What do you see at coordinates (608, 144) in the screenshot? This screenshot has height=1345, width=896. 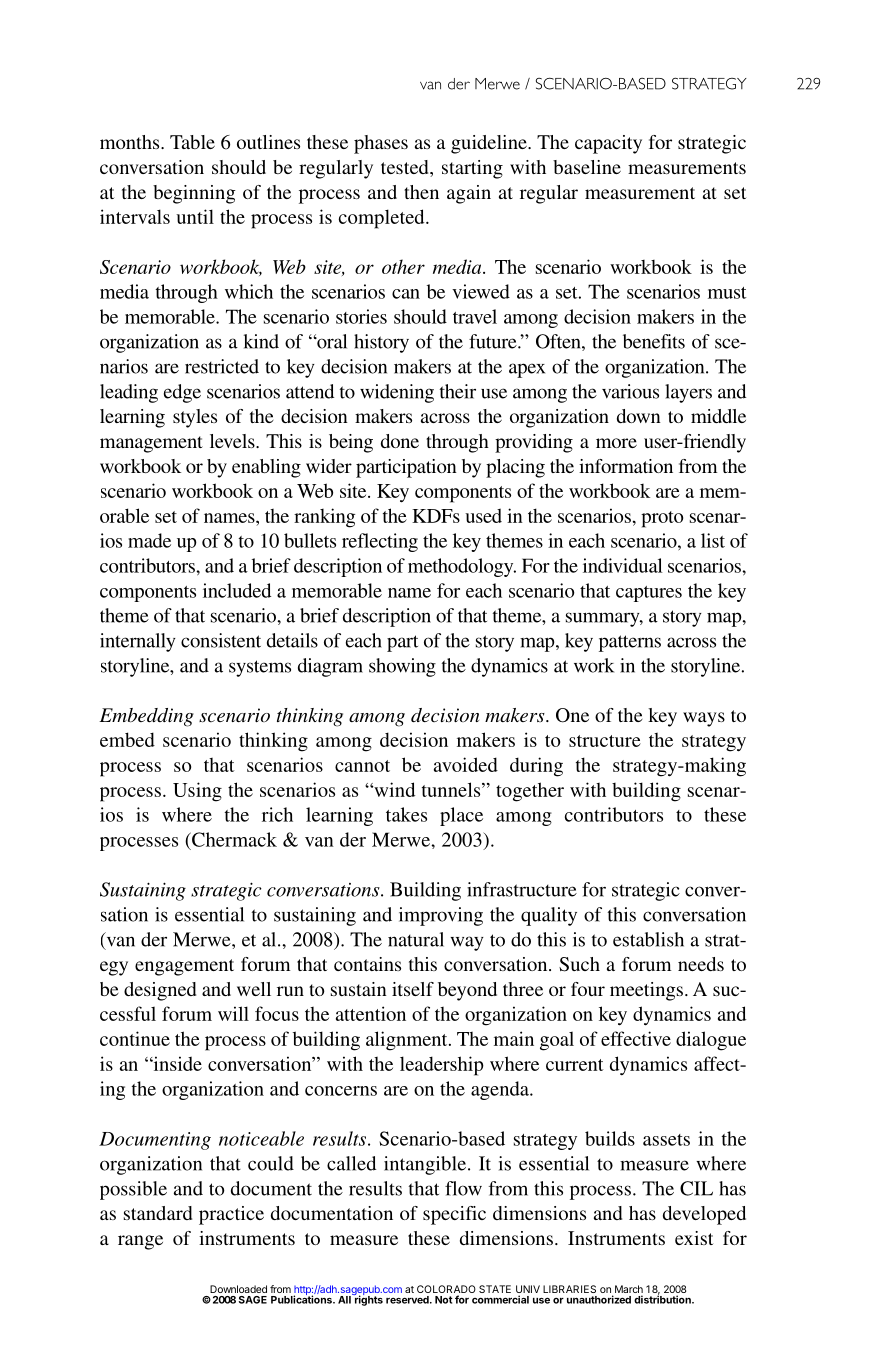 I see `capacity` at bounding box center [608, 144].
